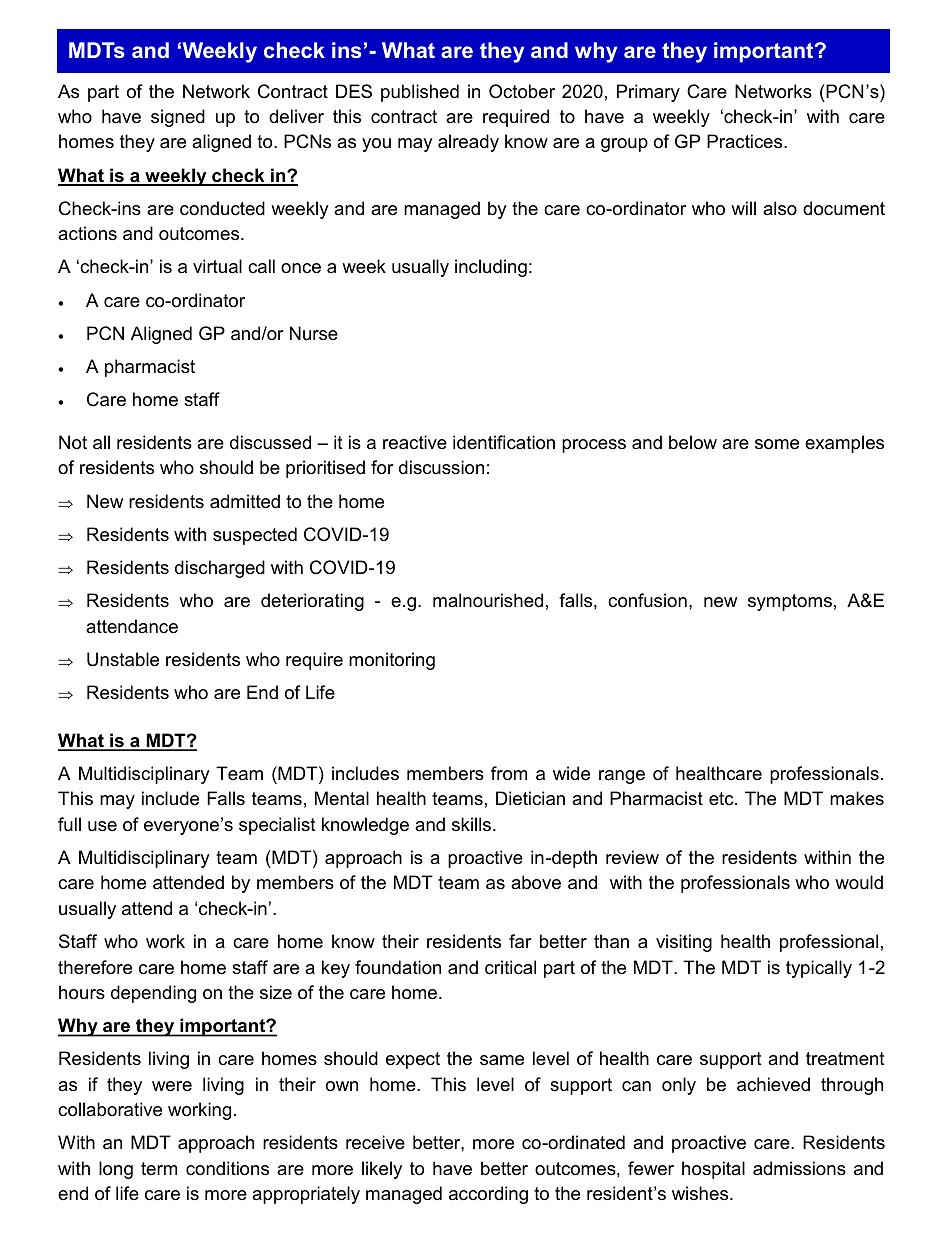 This screenshot has height=1233, width=952. Describe the element at coordinates (722, 798) in the screenshot. I see `etc` at that location.
